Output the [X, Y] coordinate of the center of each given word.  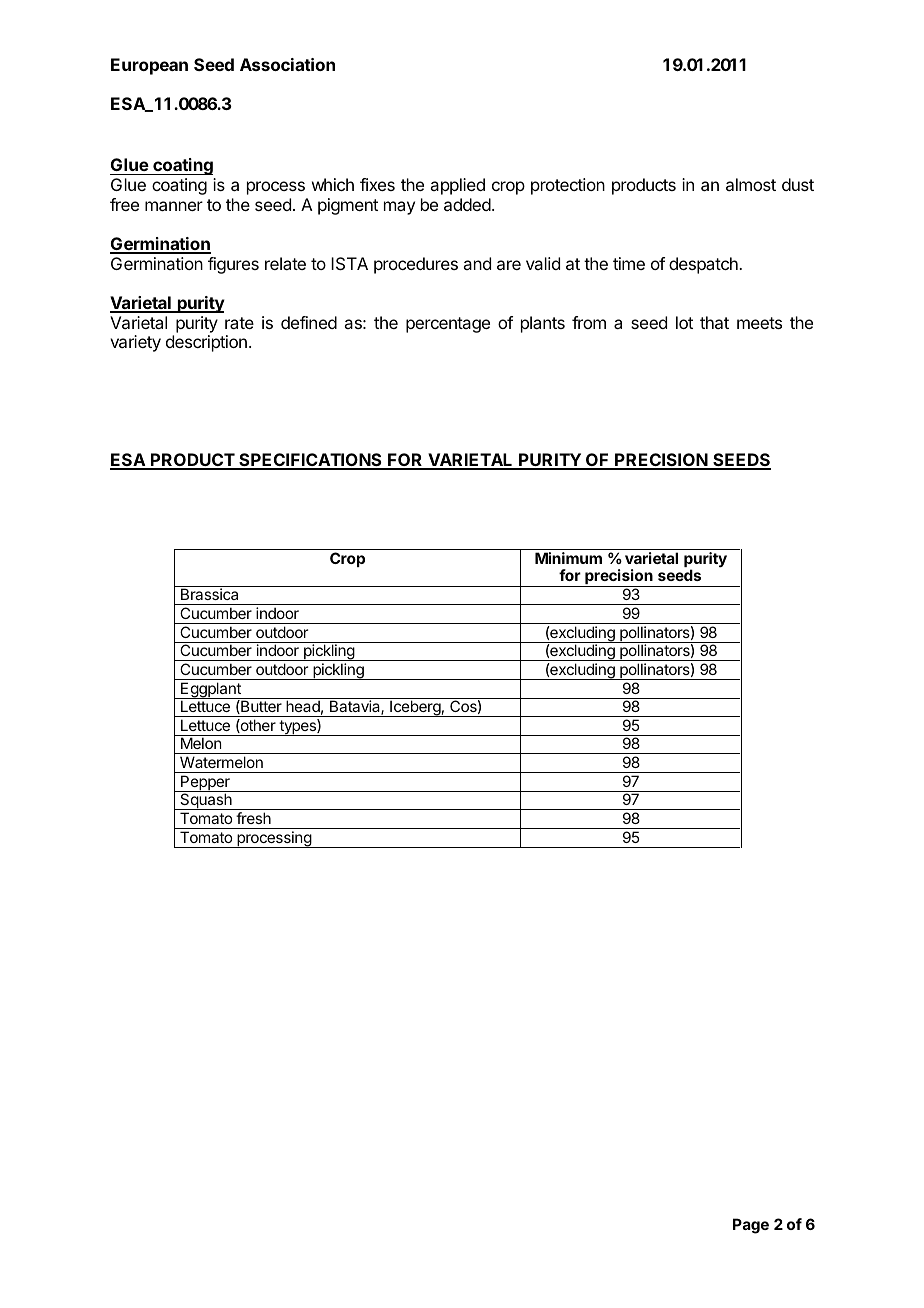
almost [751, 184]
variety [135, 343]
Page [751, 1226]
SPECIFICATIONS [310, 461]
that [714, 322]
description [206, 343]
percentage [448, 325]
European [149, 66]
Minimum [568, 558]
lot [684, 322]
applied [457, 186]
